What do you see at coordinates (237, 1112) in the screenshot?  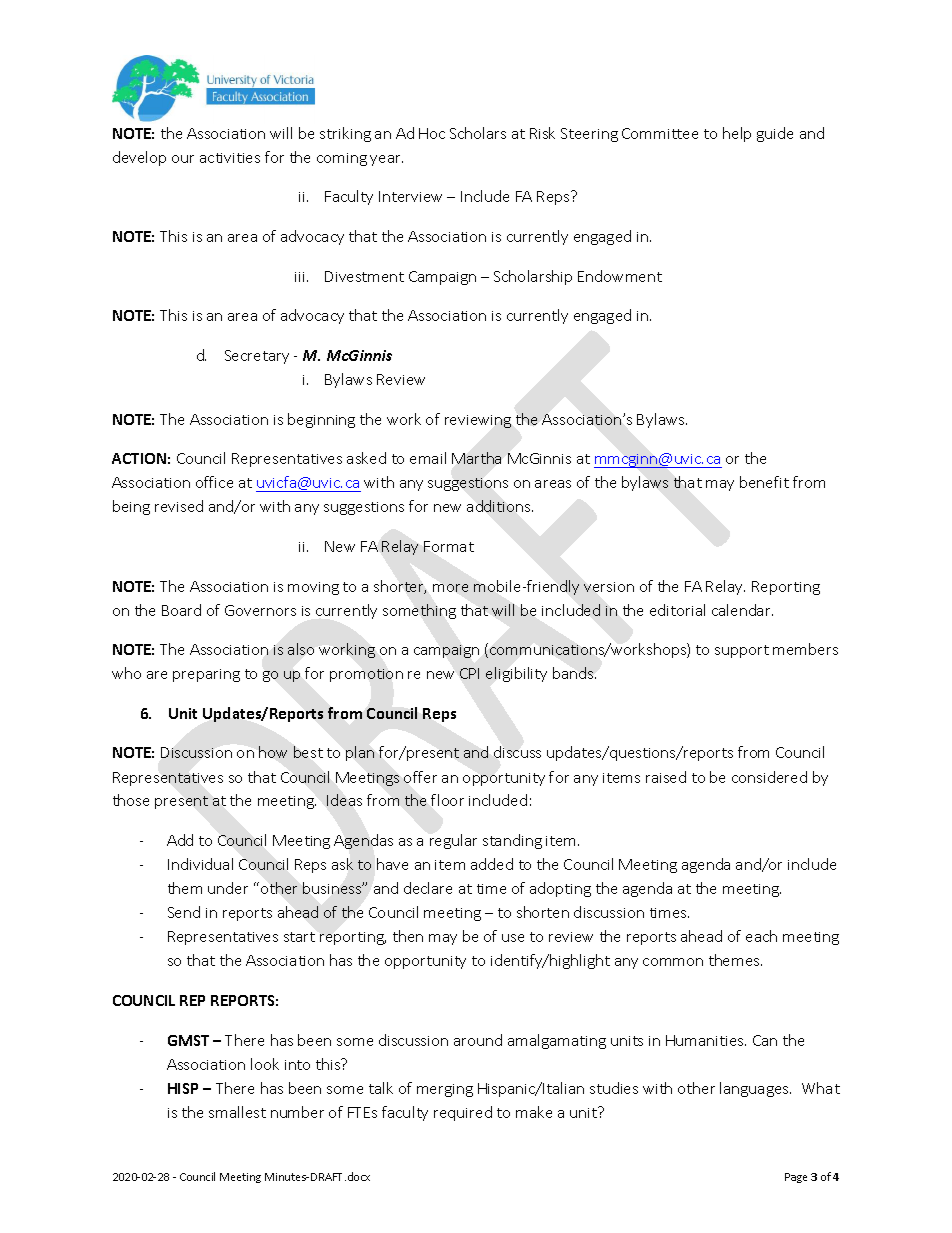 I see `smallest` at bounding box center [237, 1112].
